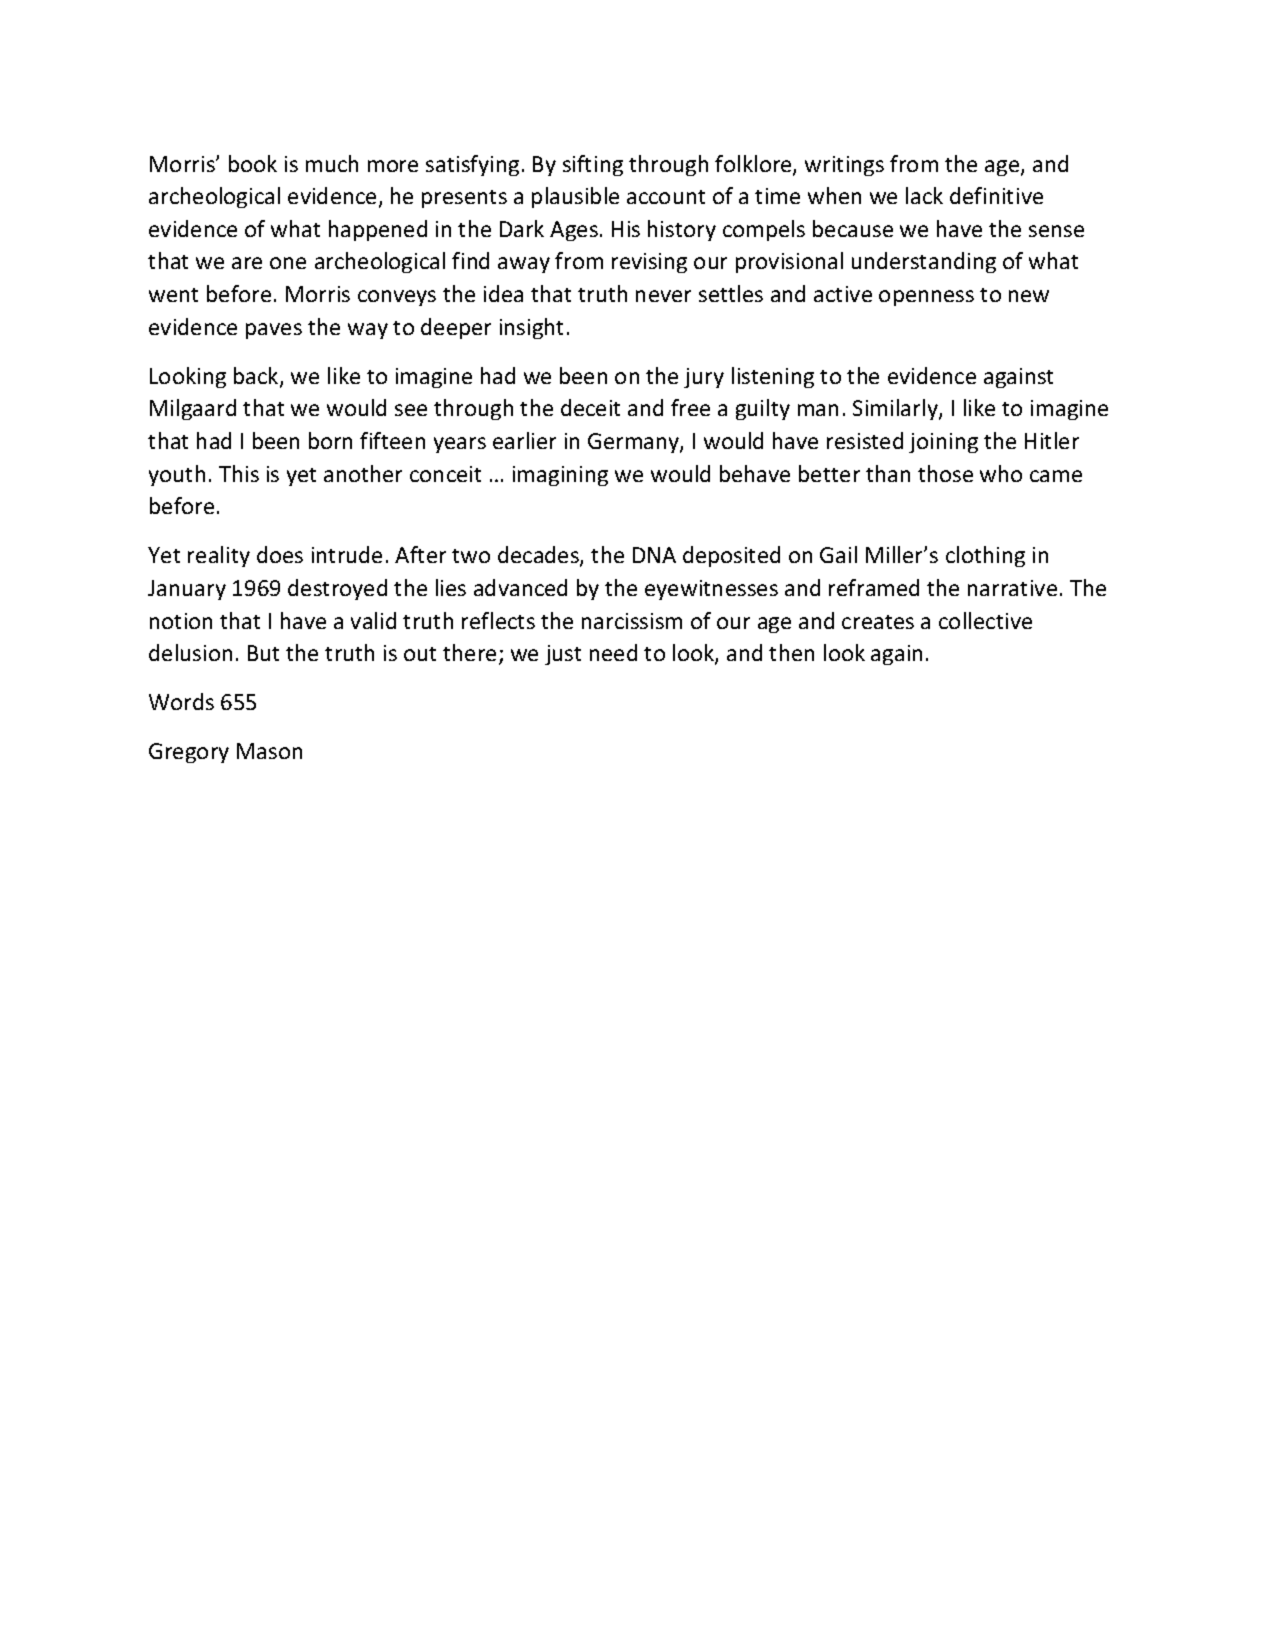 The height and width of the page is (1634, 1263). What do you see at coordinates (985, 556) in the page?
I see `clothing` at bounding box center [985, 556].
